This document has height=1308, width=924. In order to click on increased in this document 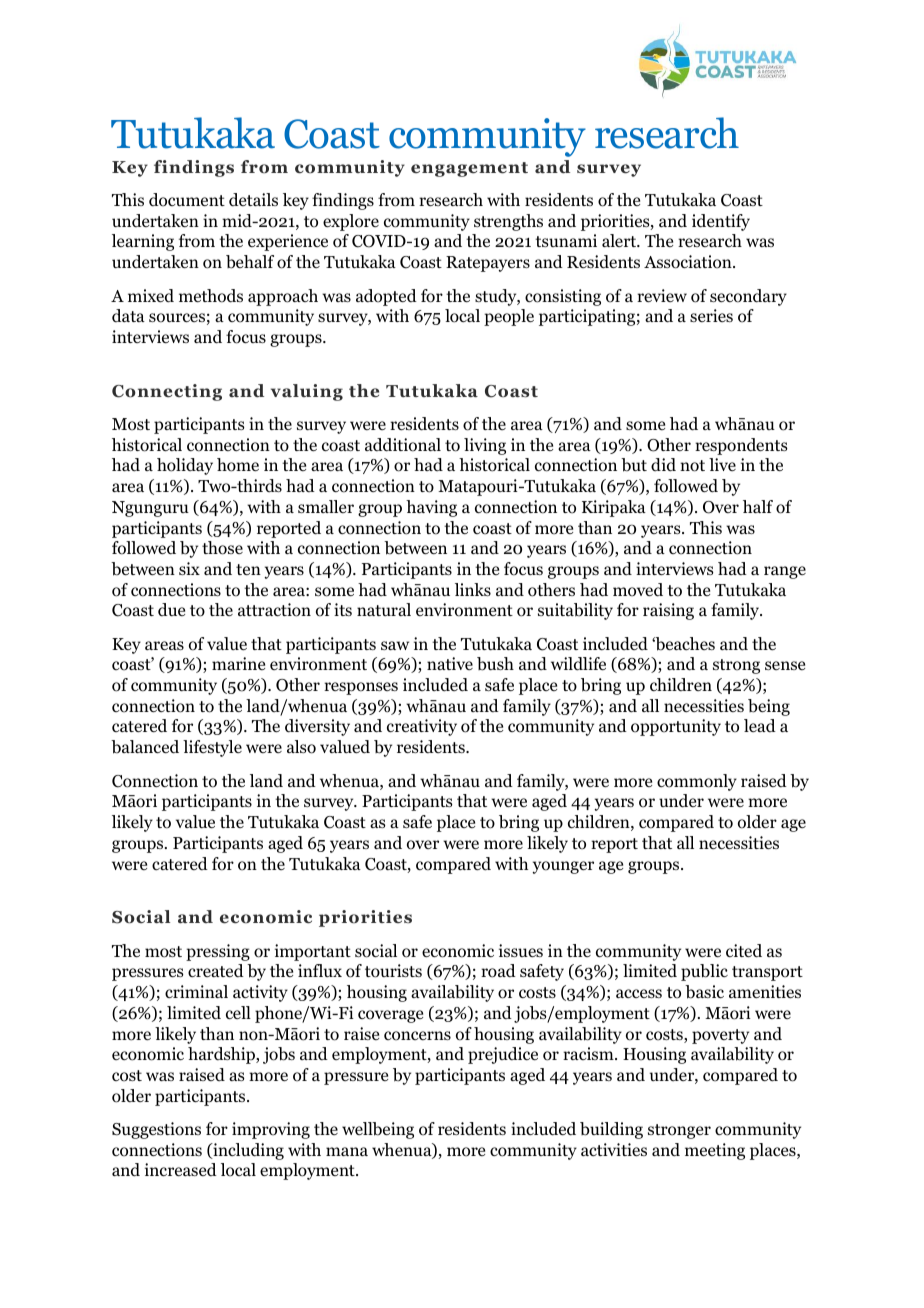, I will do `click(181, 1170)`.
